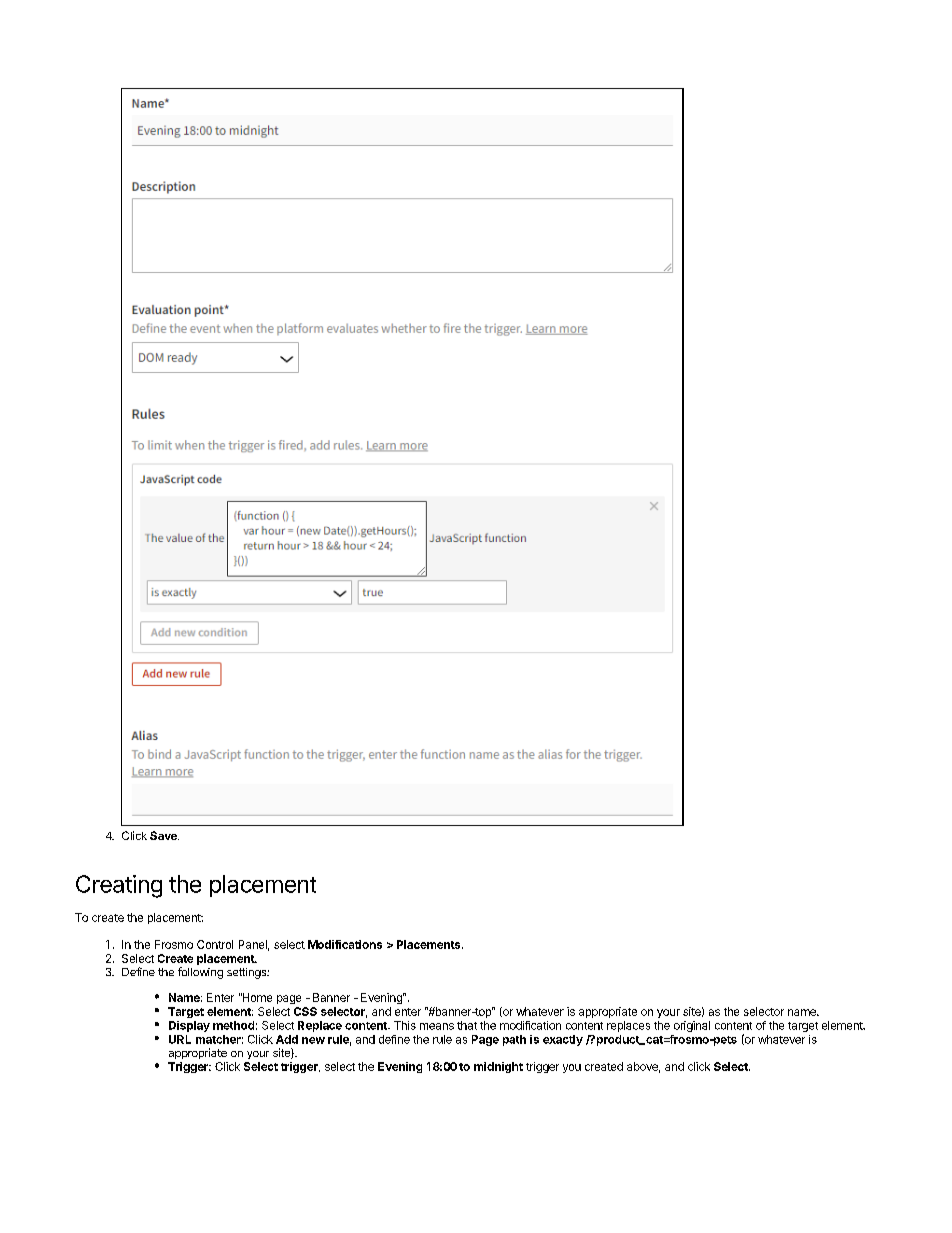  Describe the element at coordinates (514, 1040) in the screenshot. I see `path` at that location.
